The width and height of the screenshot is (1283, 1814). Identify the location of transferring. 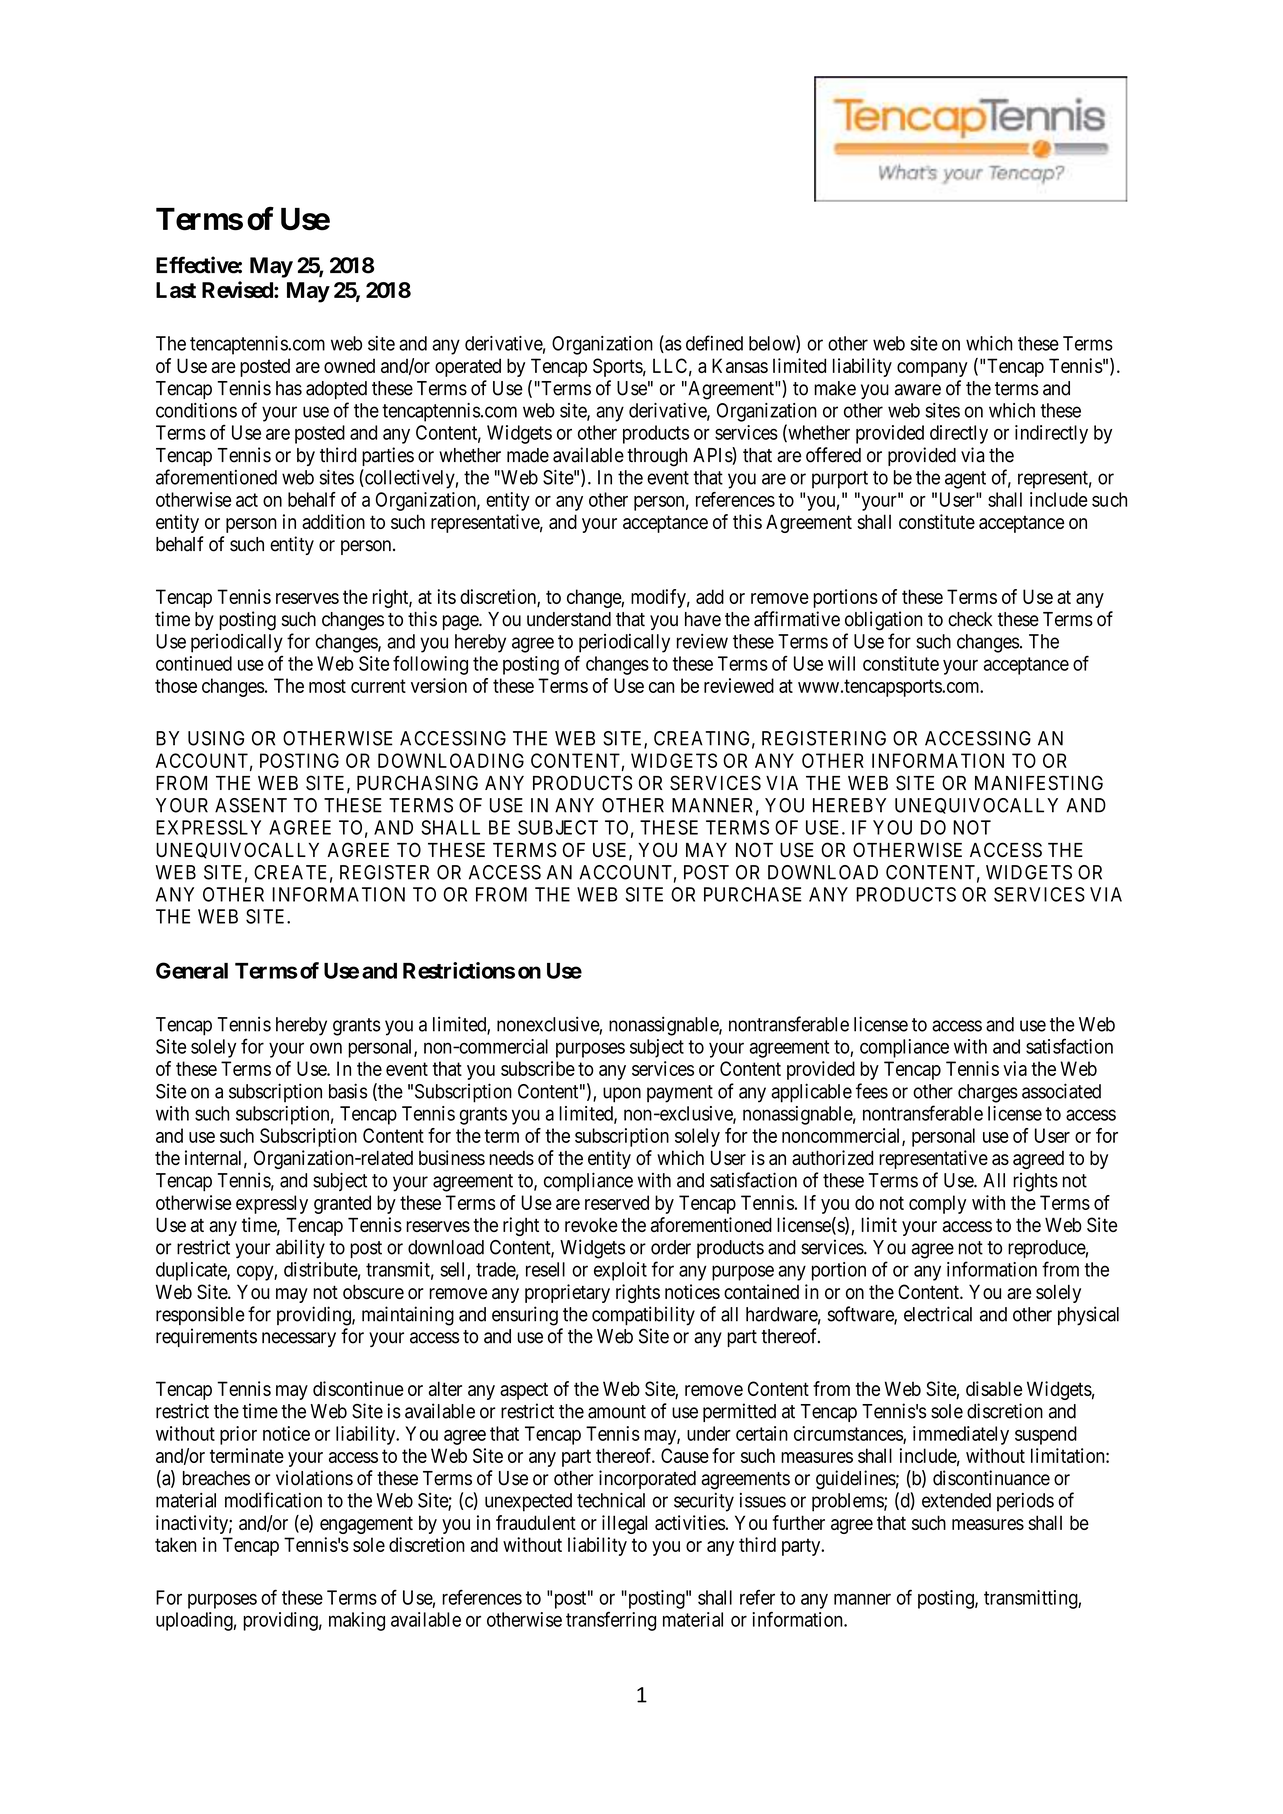
(611, 1621).
